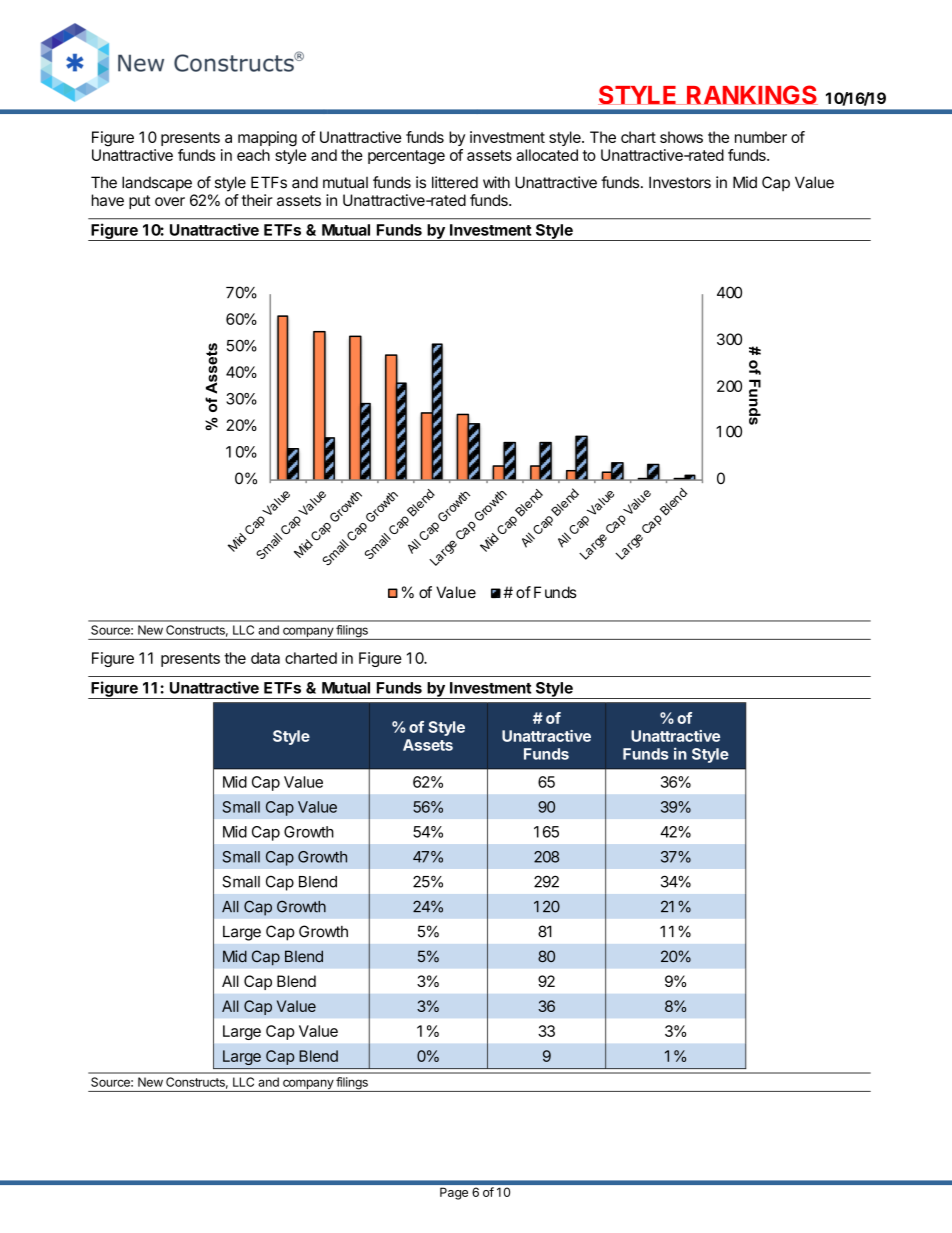 The width and height of the screenshot is (952, 1233). I want to click on percentage, so click(406, 157).
